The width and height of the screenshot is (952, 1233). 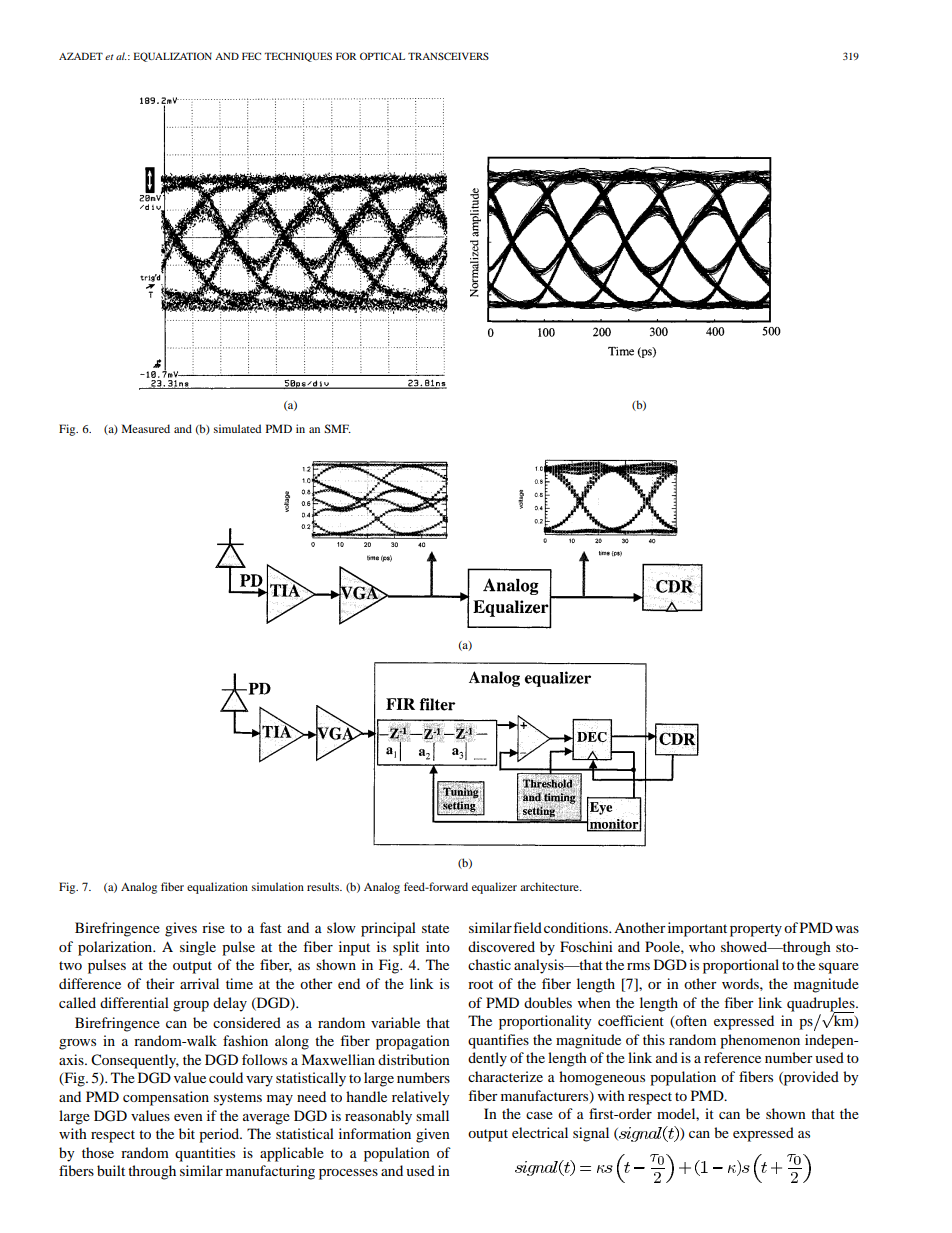 What do you see at coordinates (187, 1133) in the screenshot?
I see `bit` at bounding box center [187, 1133].
